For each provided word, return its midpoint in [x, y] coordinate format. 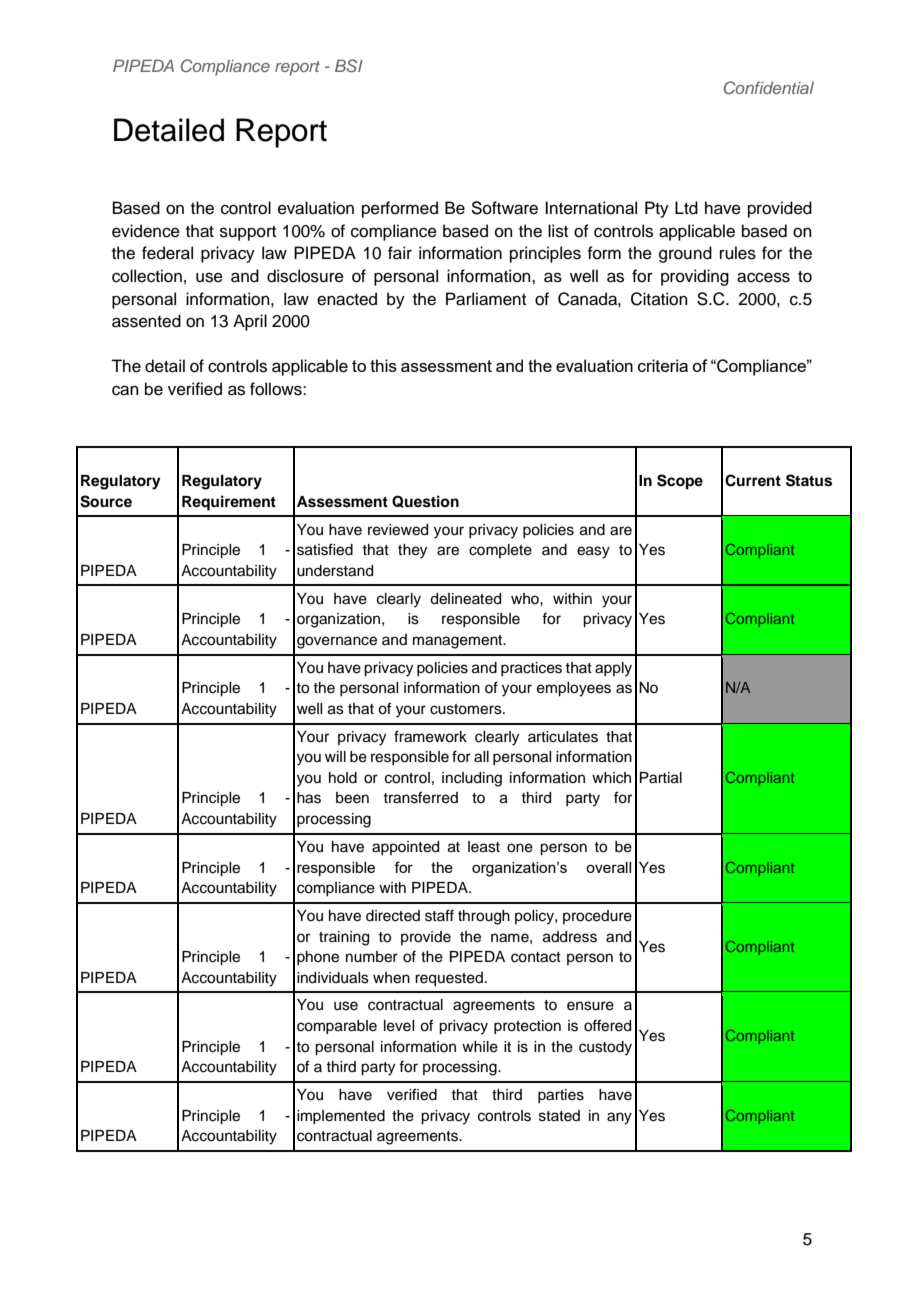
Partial [661, 778]
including [472, 779]
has [309, 798]
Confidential [769, 87]
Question [425, 501]
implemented [341, 1117]
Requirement [229, 503]
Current [753, 480]
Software [504, 208]
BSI [349, 66]
